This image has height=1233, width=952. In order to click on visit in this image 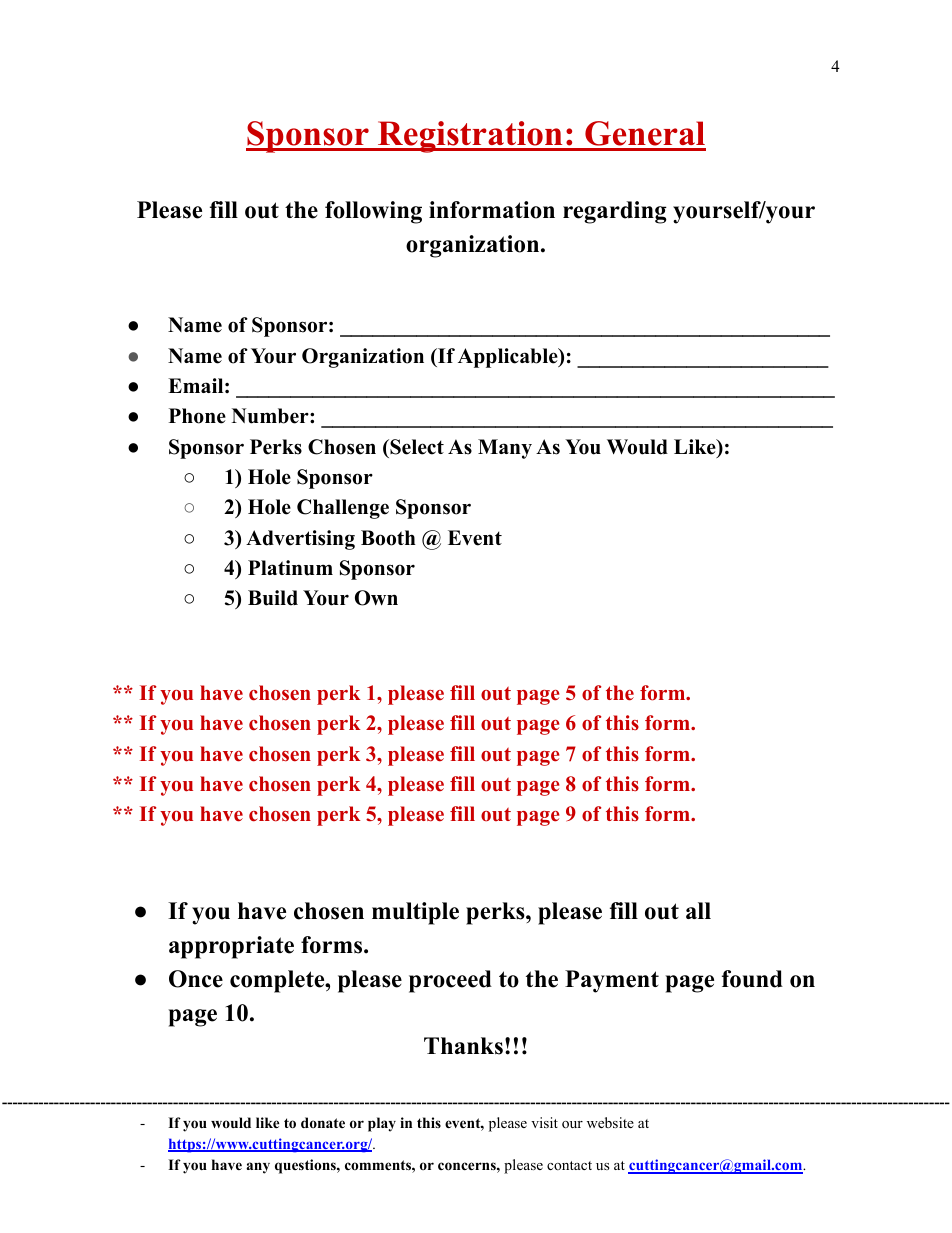, I will do `click(544, 1122)`.
